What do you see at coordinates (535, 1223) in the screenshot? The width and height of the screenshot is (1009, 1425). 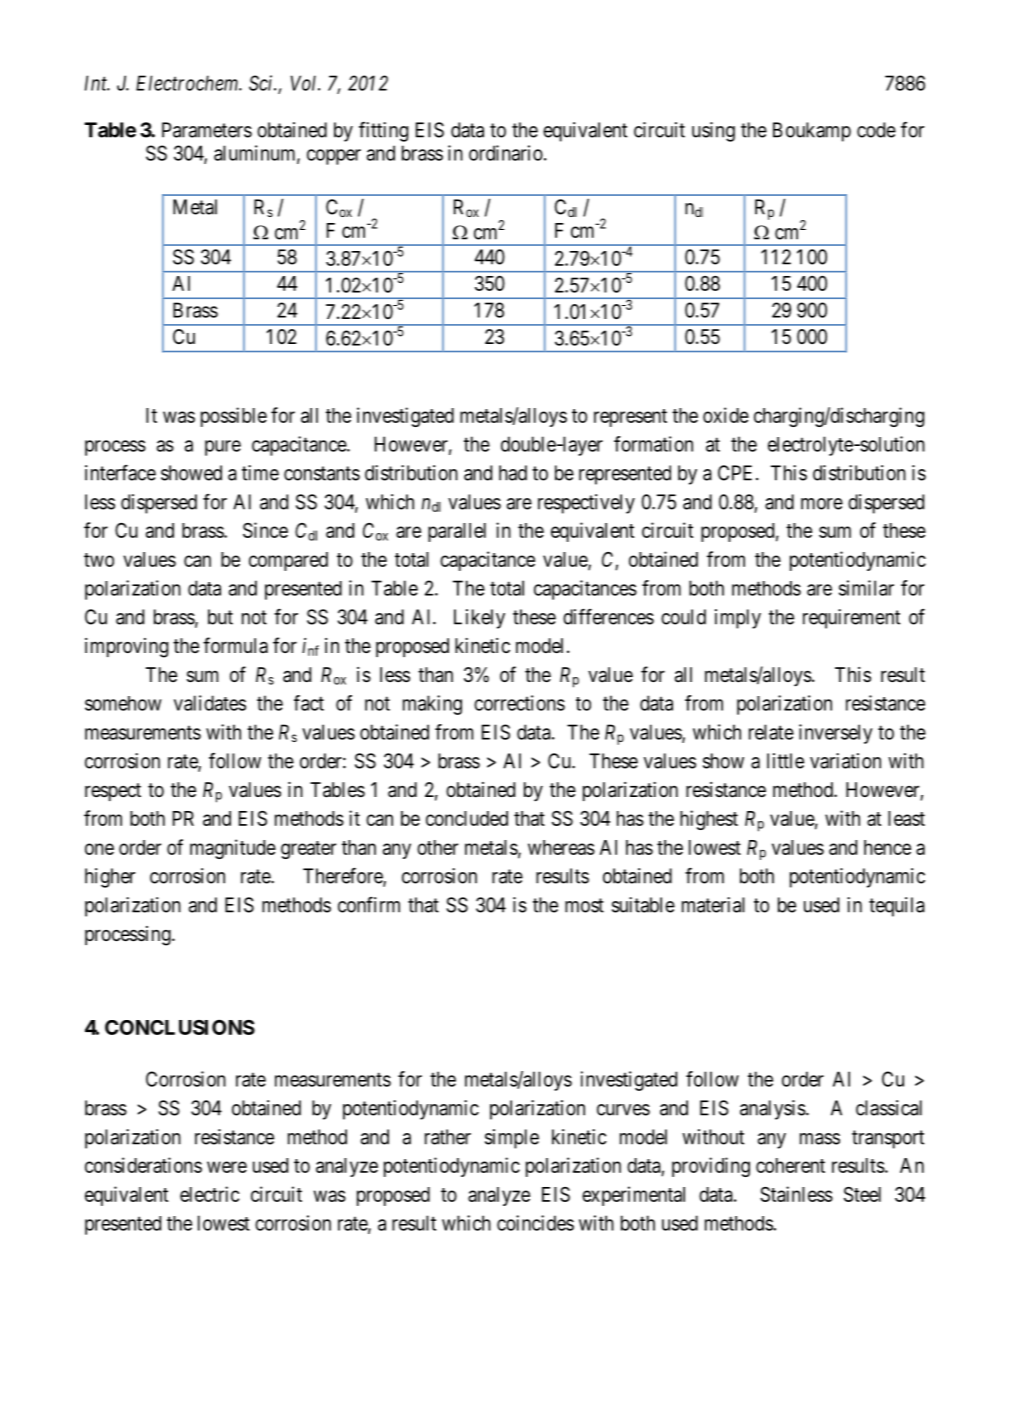 I see `coincides` at bounding box center [535, 1223].
